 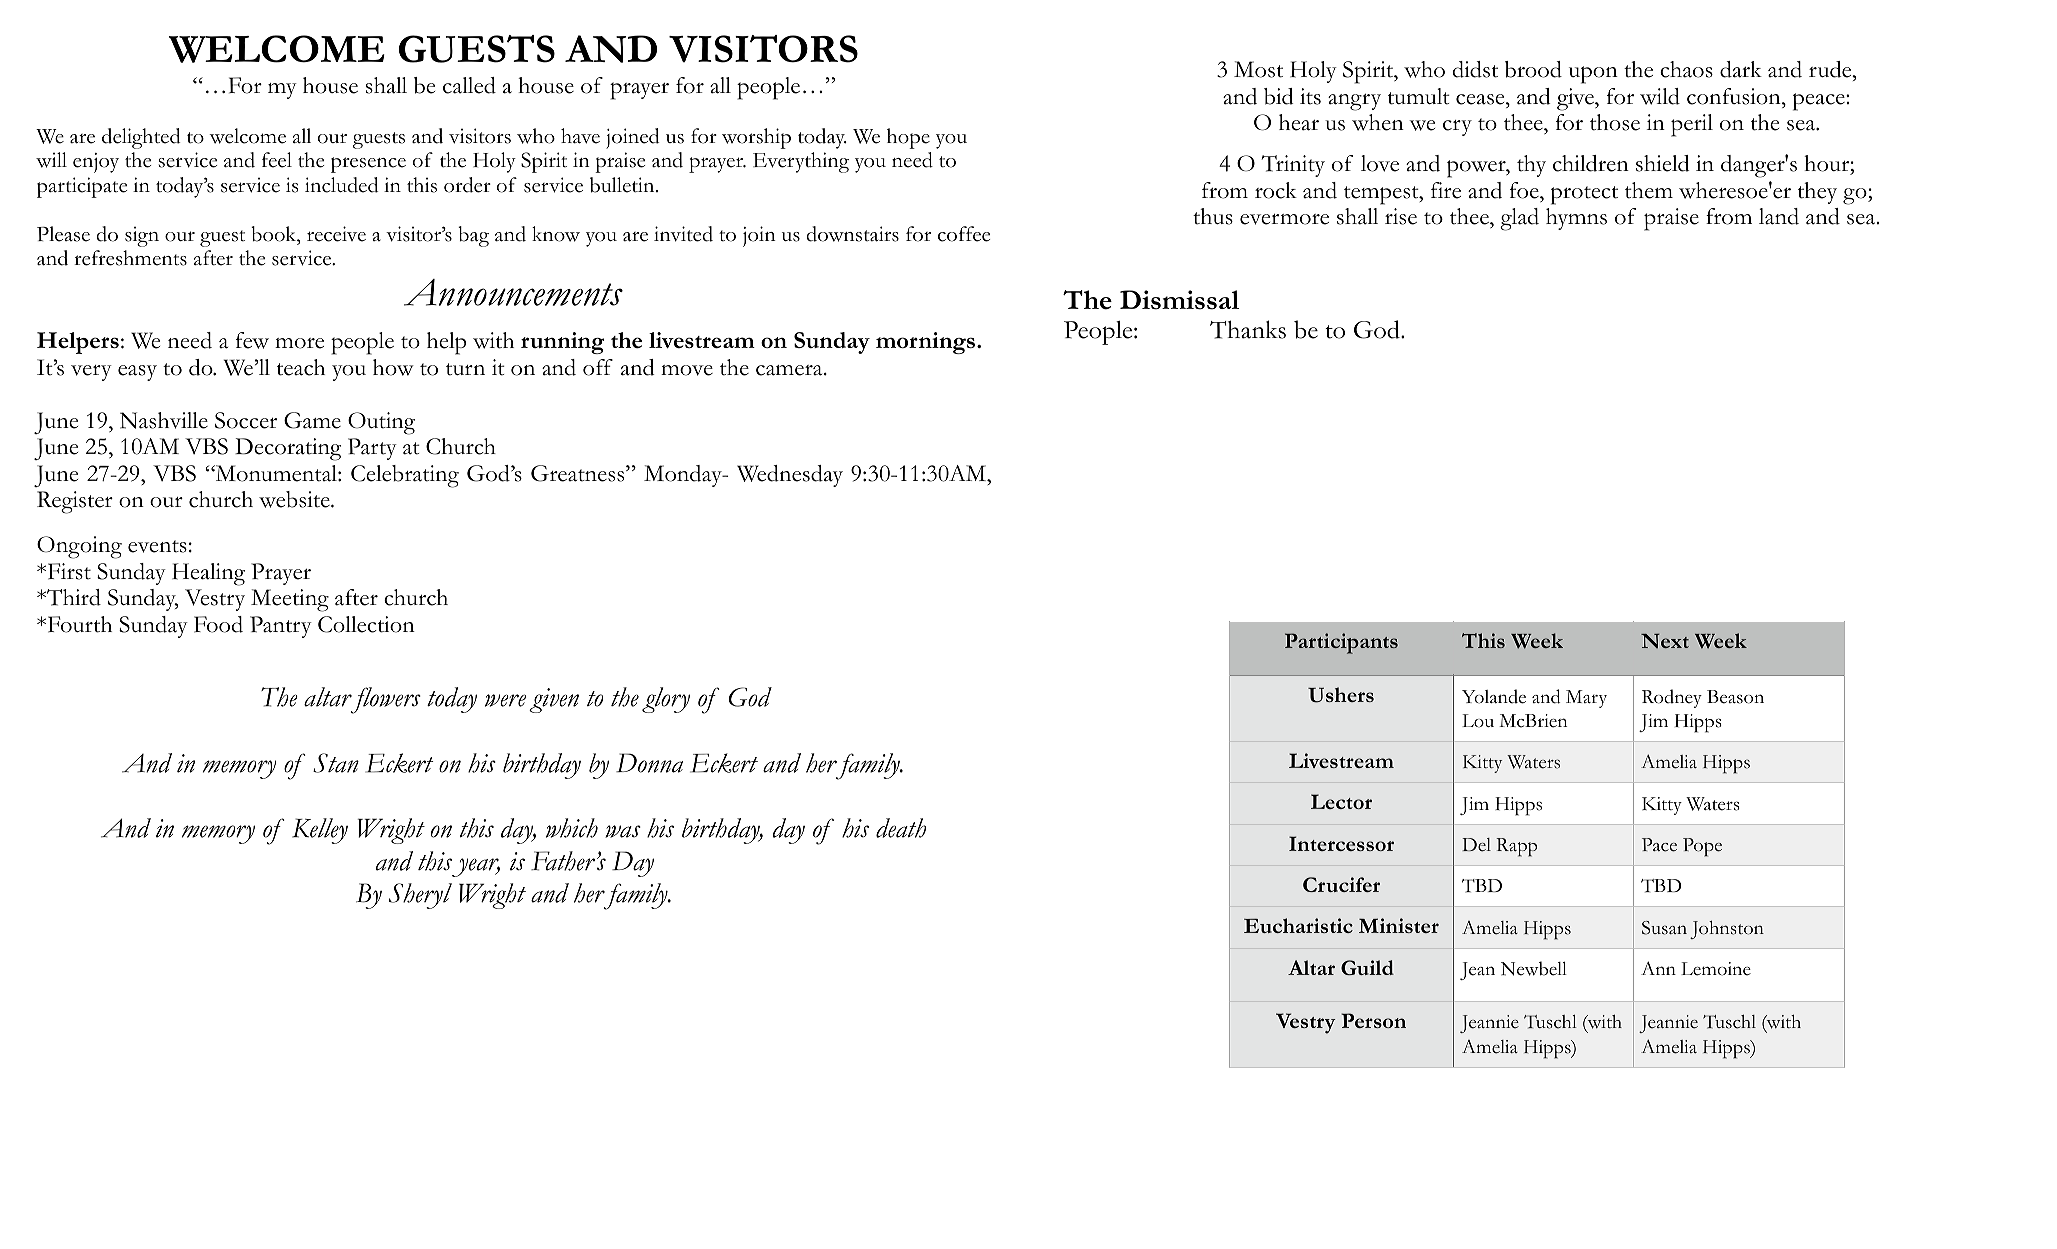 I want to click on Eucharistic, so click(x=1298, y=925).
